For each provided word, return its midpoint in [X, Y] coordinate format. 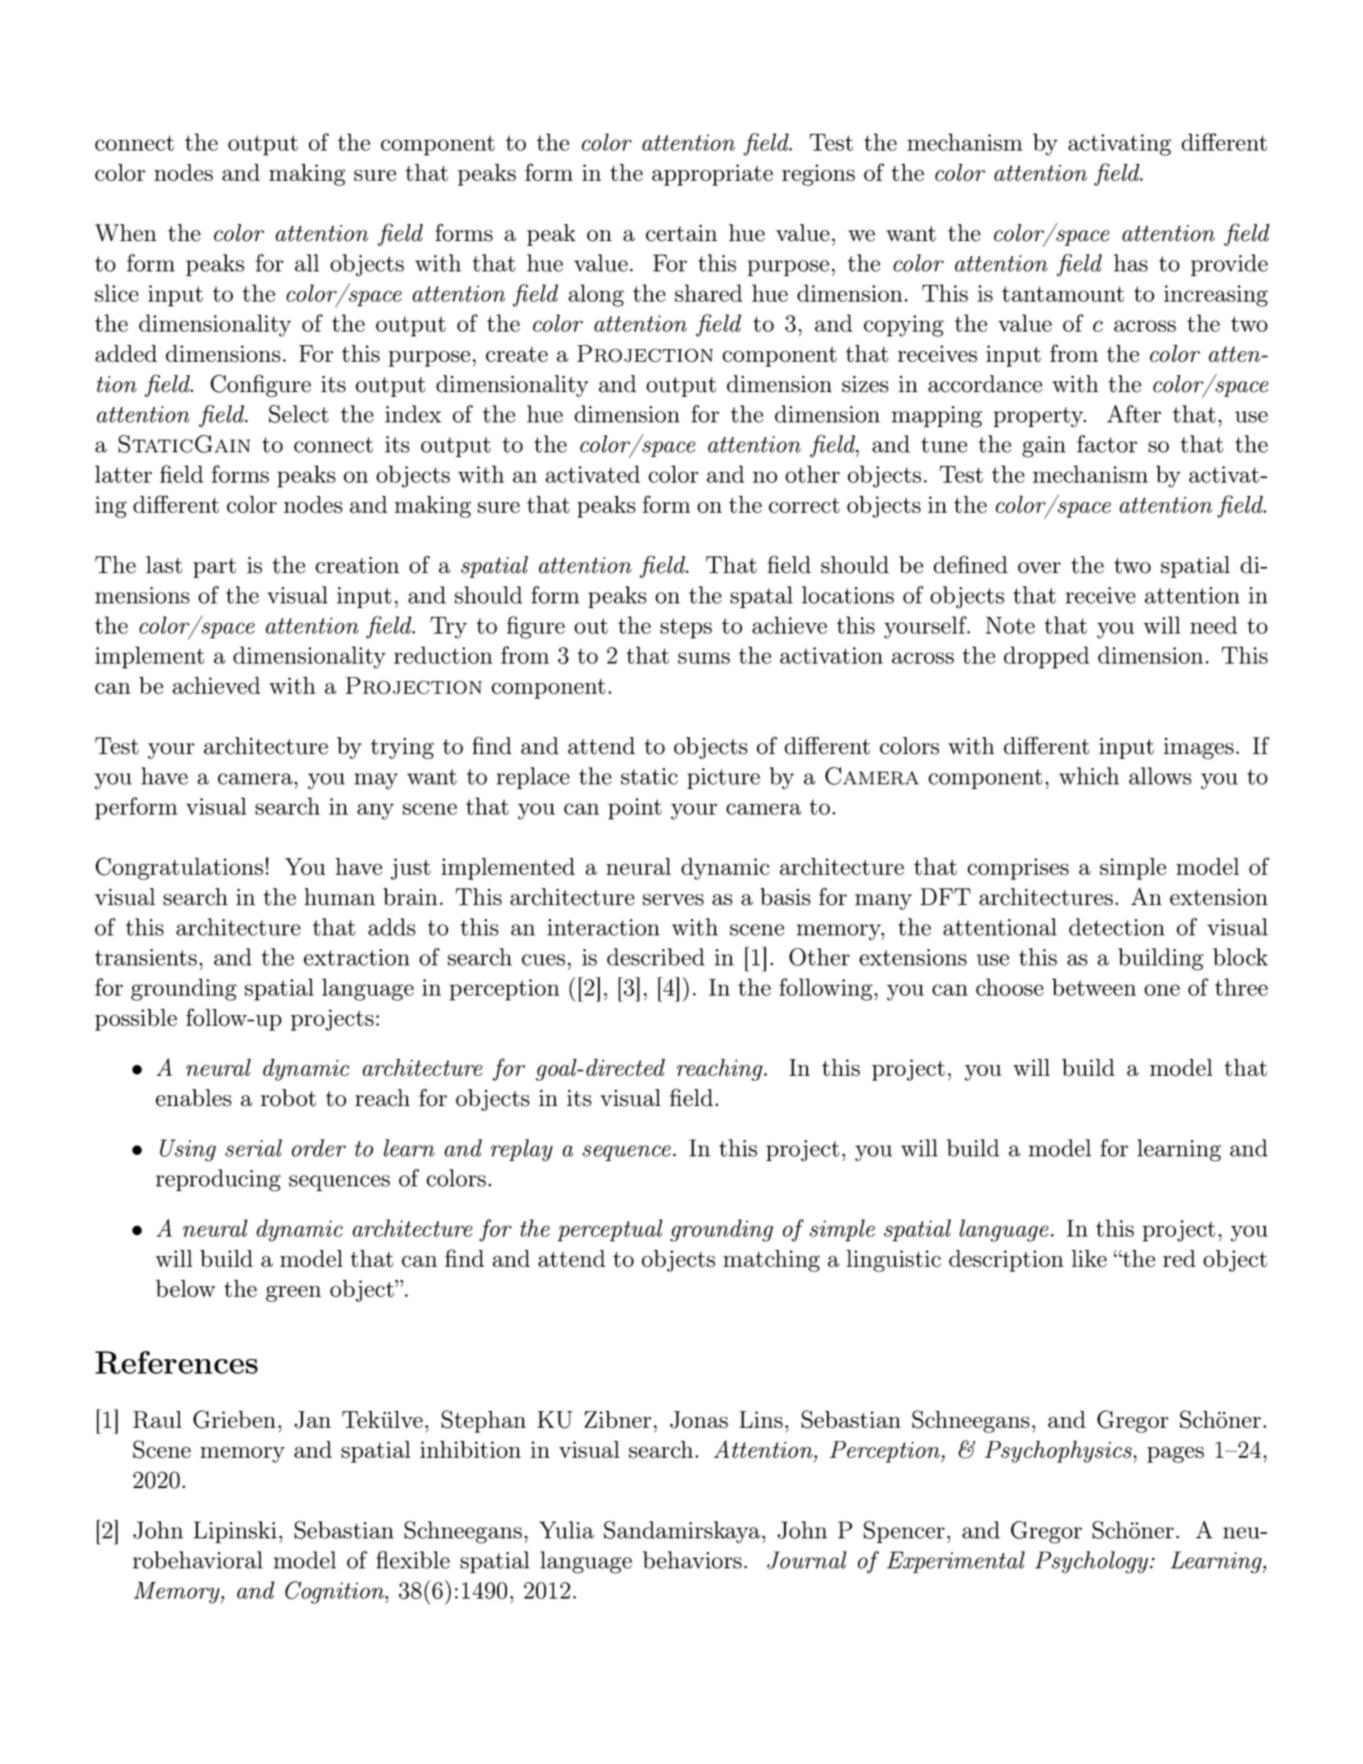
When [125, 233]
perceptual [610, 1230]
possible [136, 1020]
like [1089, 1258]
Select [299, 414]
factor [1107, 444]
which [1089, 776]
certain [681, 233]
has [1131, 263]
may [376, 781]
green [293, 1293]
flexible [413, 1560]
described [656, 957]
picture [723, 778]
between [1094, 987]
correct [804, 505]
